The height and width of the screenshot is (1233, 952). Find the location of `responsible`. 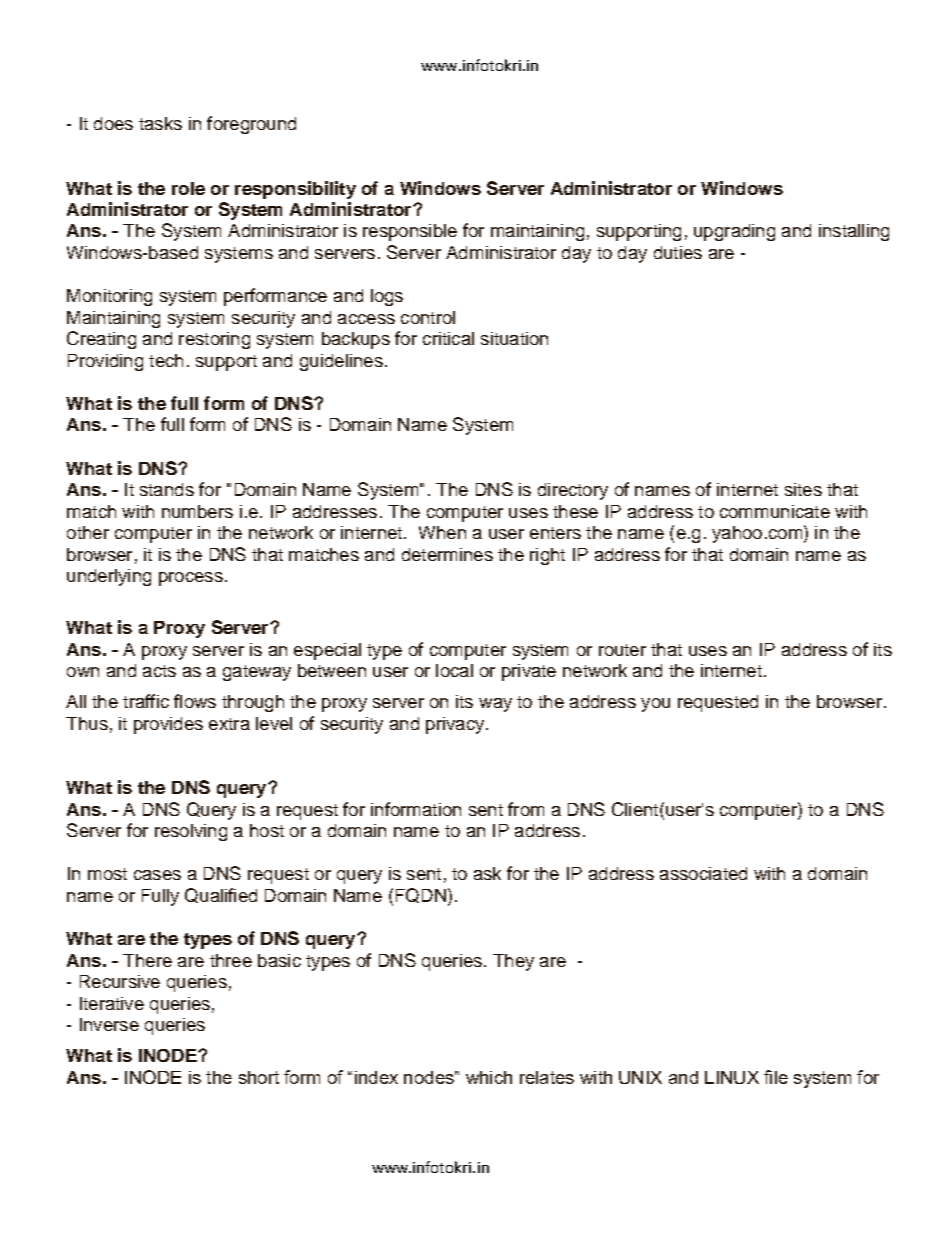

responsible is located at coordinates (410, 232).
